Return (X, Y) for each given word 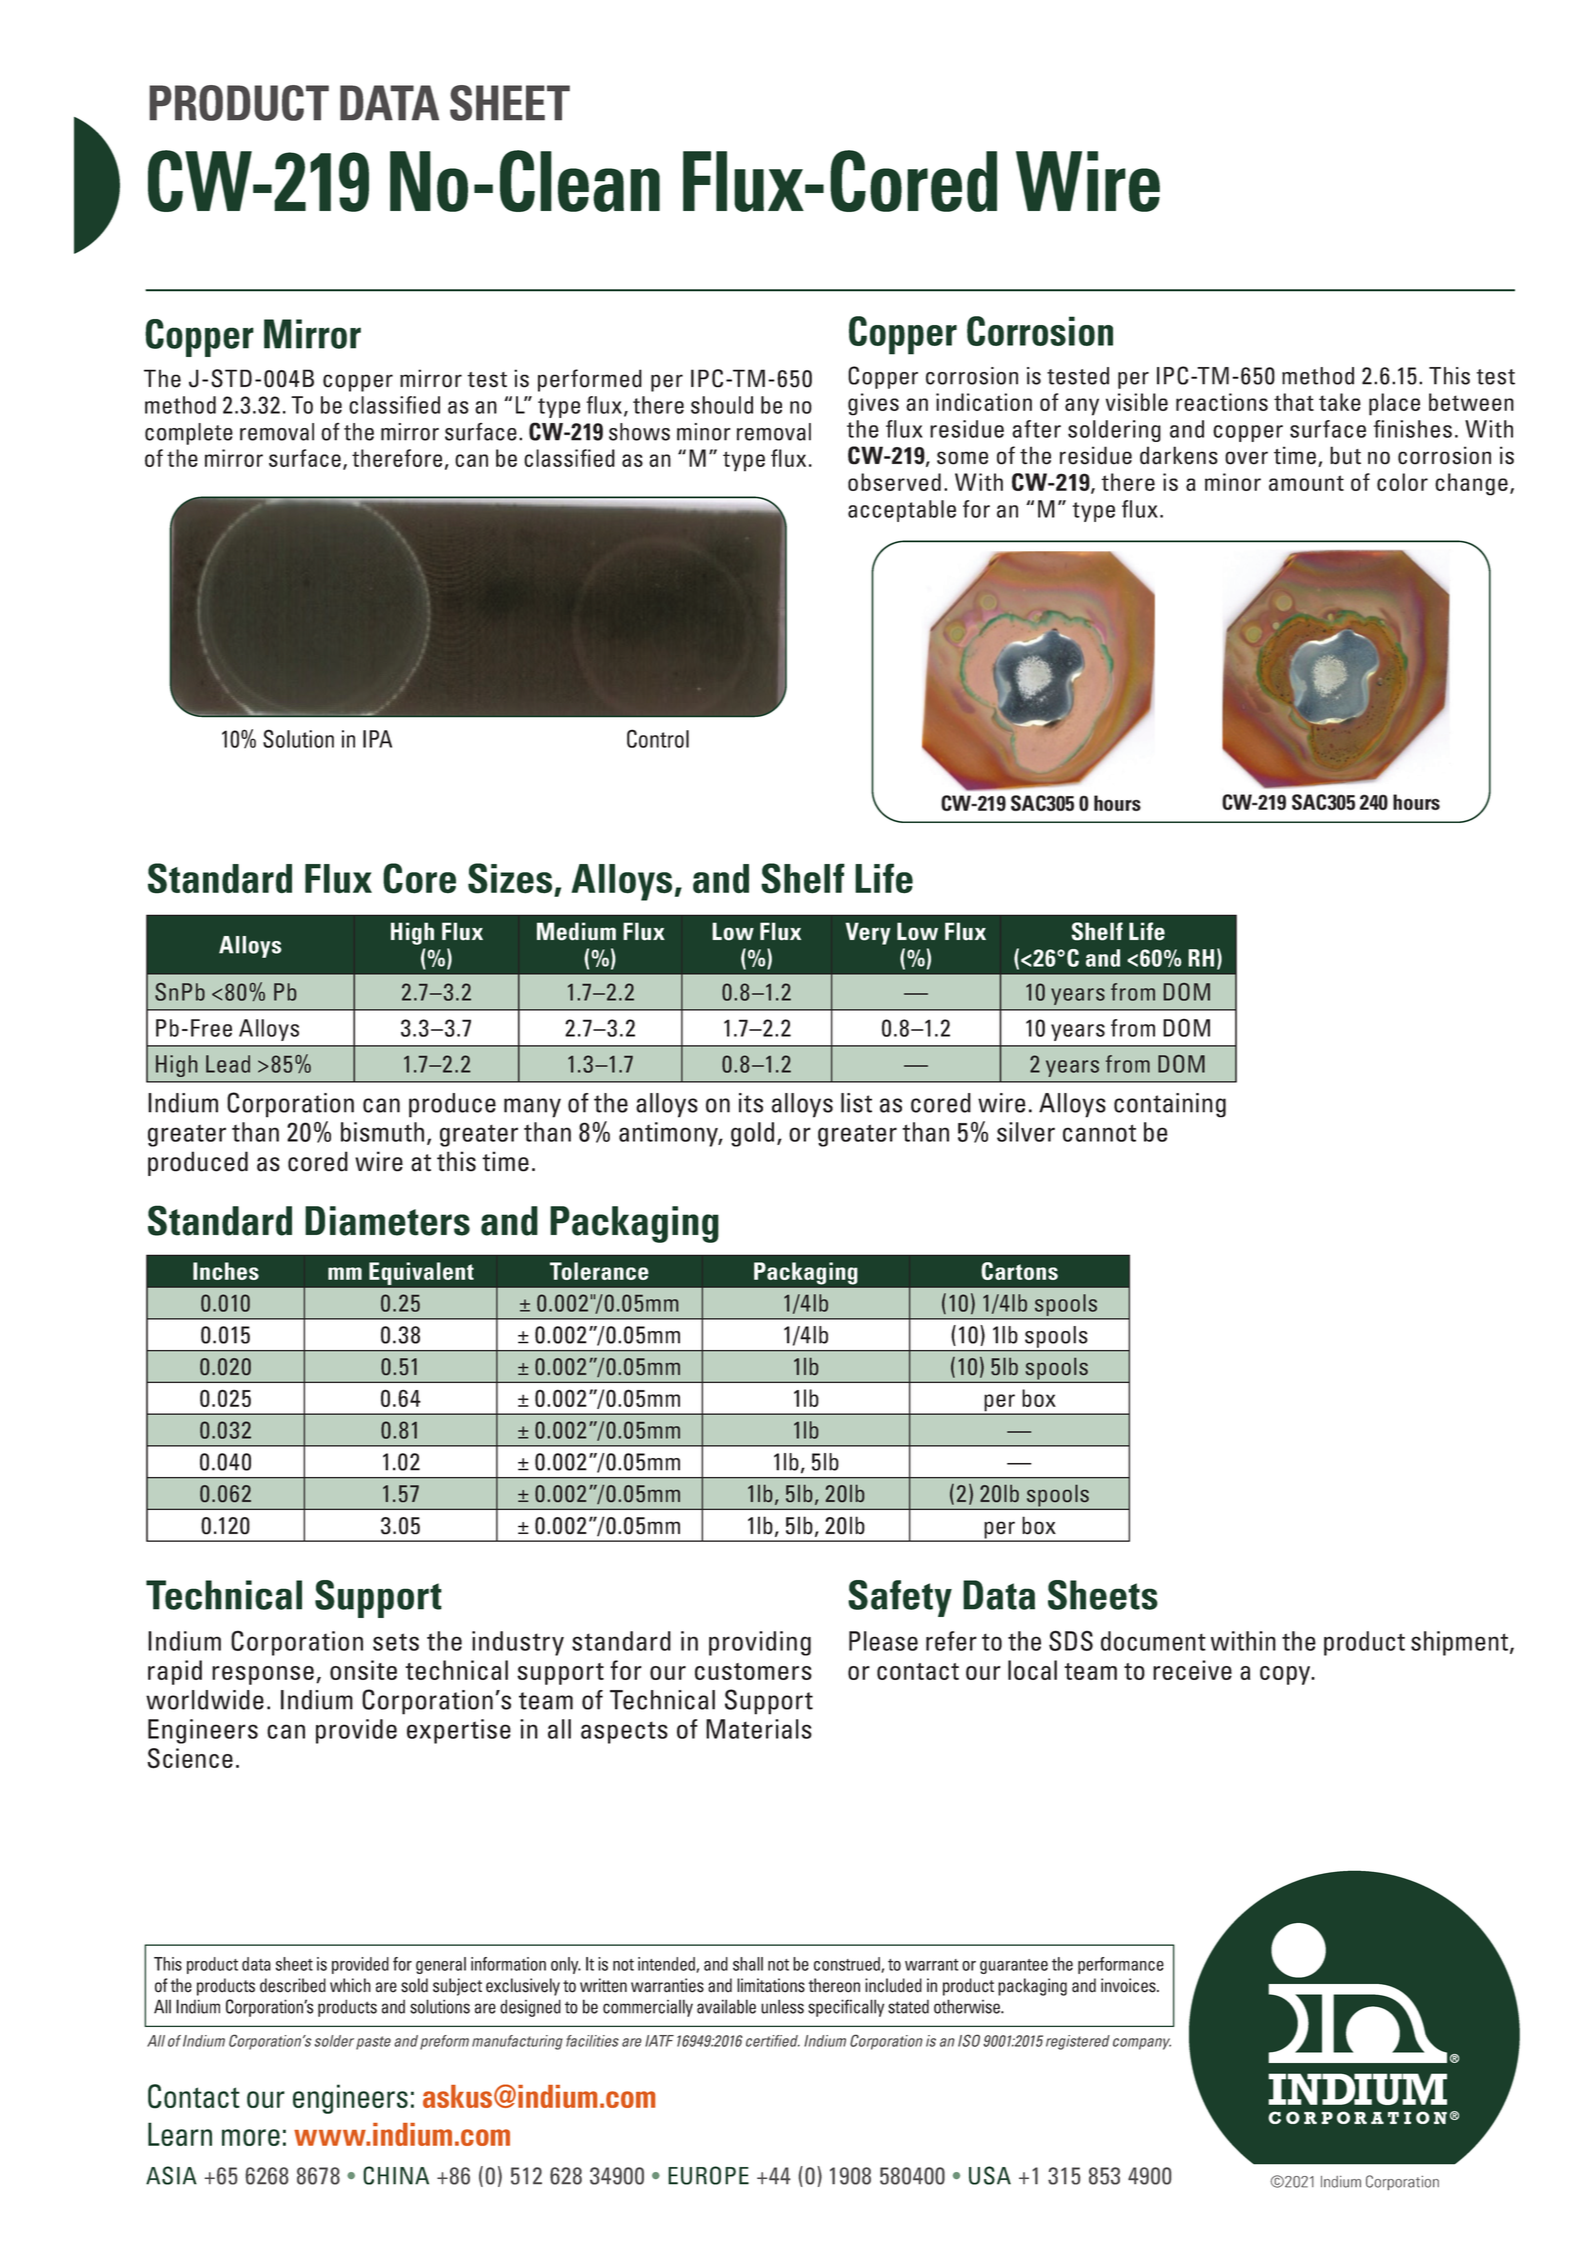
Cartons (1019, 1271)
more (251, 2137)
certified (773, 2041)
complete (189, 434)
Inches (226, 1271)
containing (1170, 1105)
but (1345, 455)
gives (873, 404)
